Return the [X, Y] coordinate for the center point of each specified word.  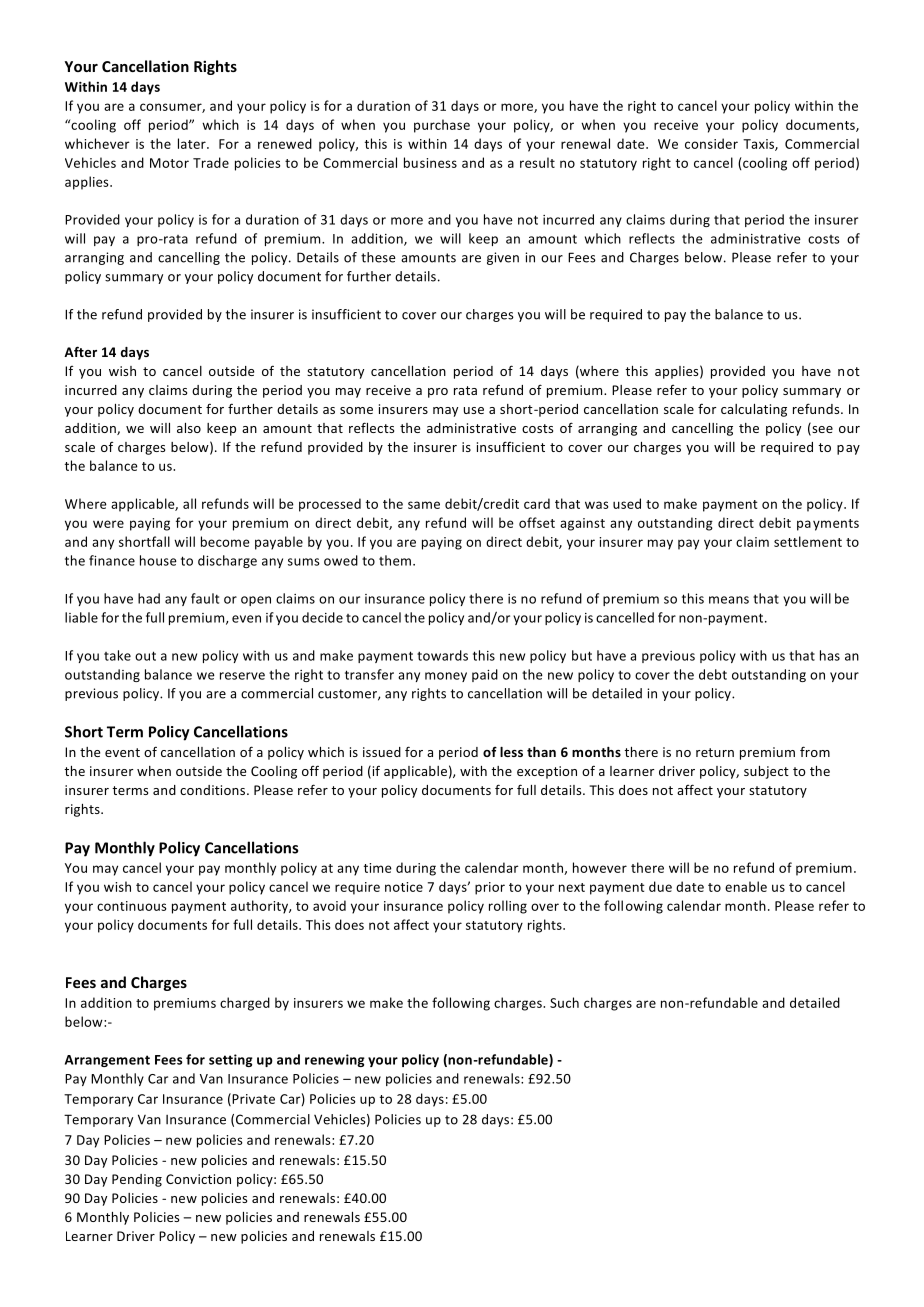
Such [564, 1002]
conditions [214, 790]
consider [711, 143]
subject [766, 772]
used [627, 503]
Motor [169, 163]
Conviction [198, 1179]
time [378, 868]
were [108, 524]
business [430, 162]
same [424, 505]
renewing [335, 1060]
